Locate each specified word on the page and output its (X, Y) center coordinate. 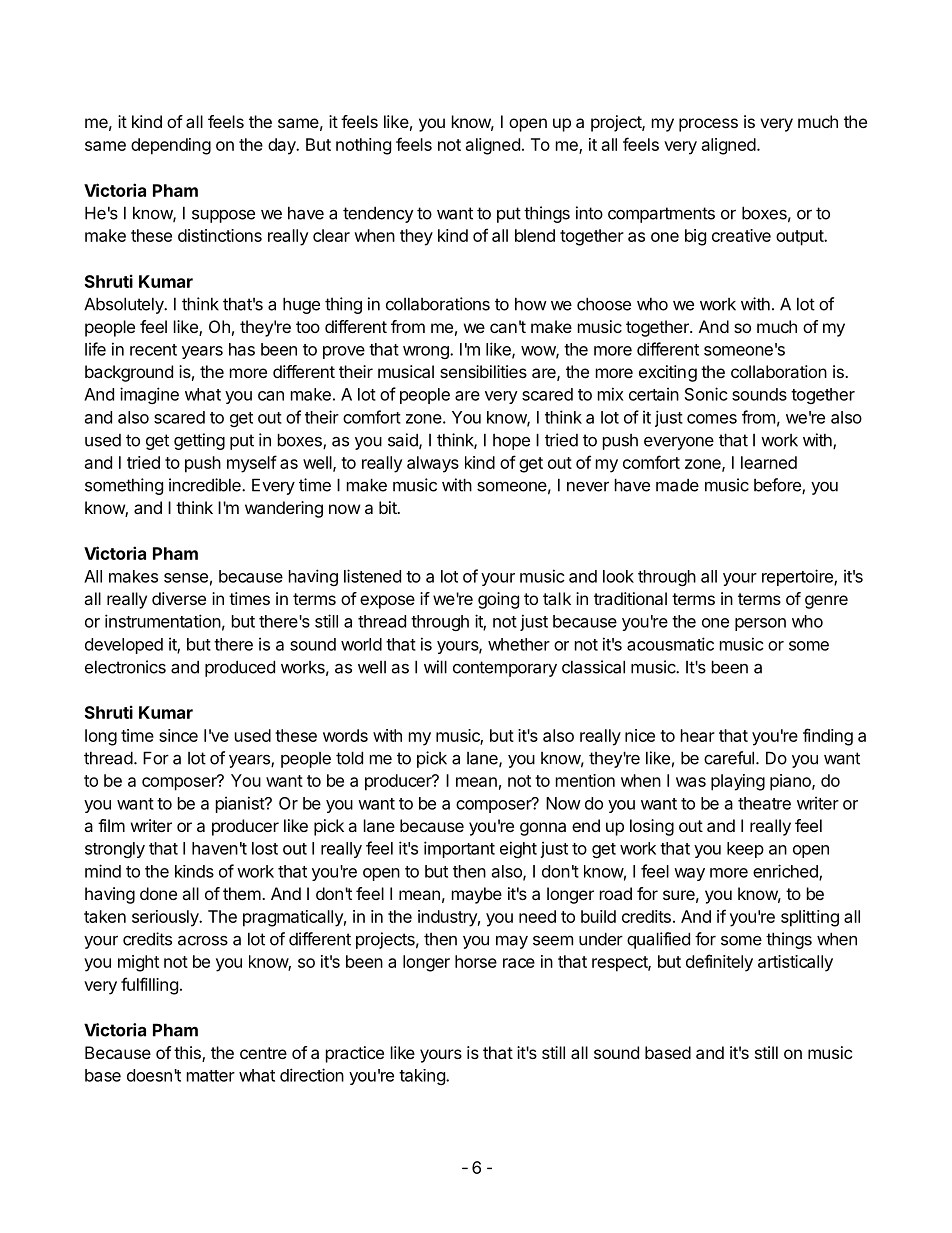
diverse (179, 598)
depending (171, 146)
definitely (719, 963)
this (188, 1054)
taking (423, 1077)
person (760, 624)
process (708, 125)
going (498, 600)
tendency (378, 215)
